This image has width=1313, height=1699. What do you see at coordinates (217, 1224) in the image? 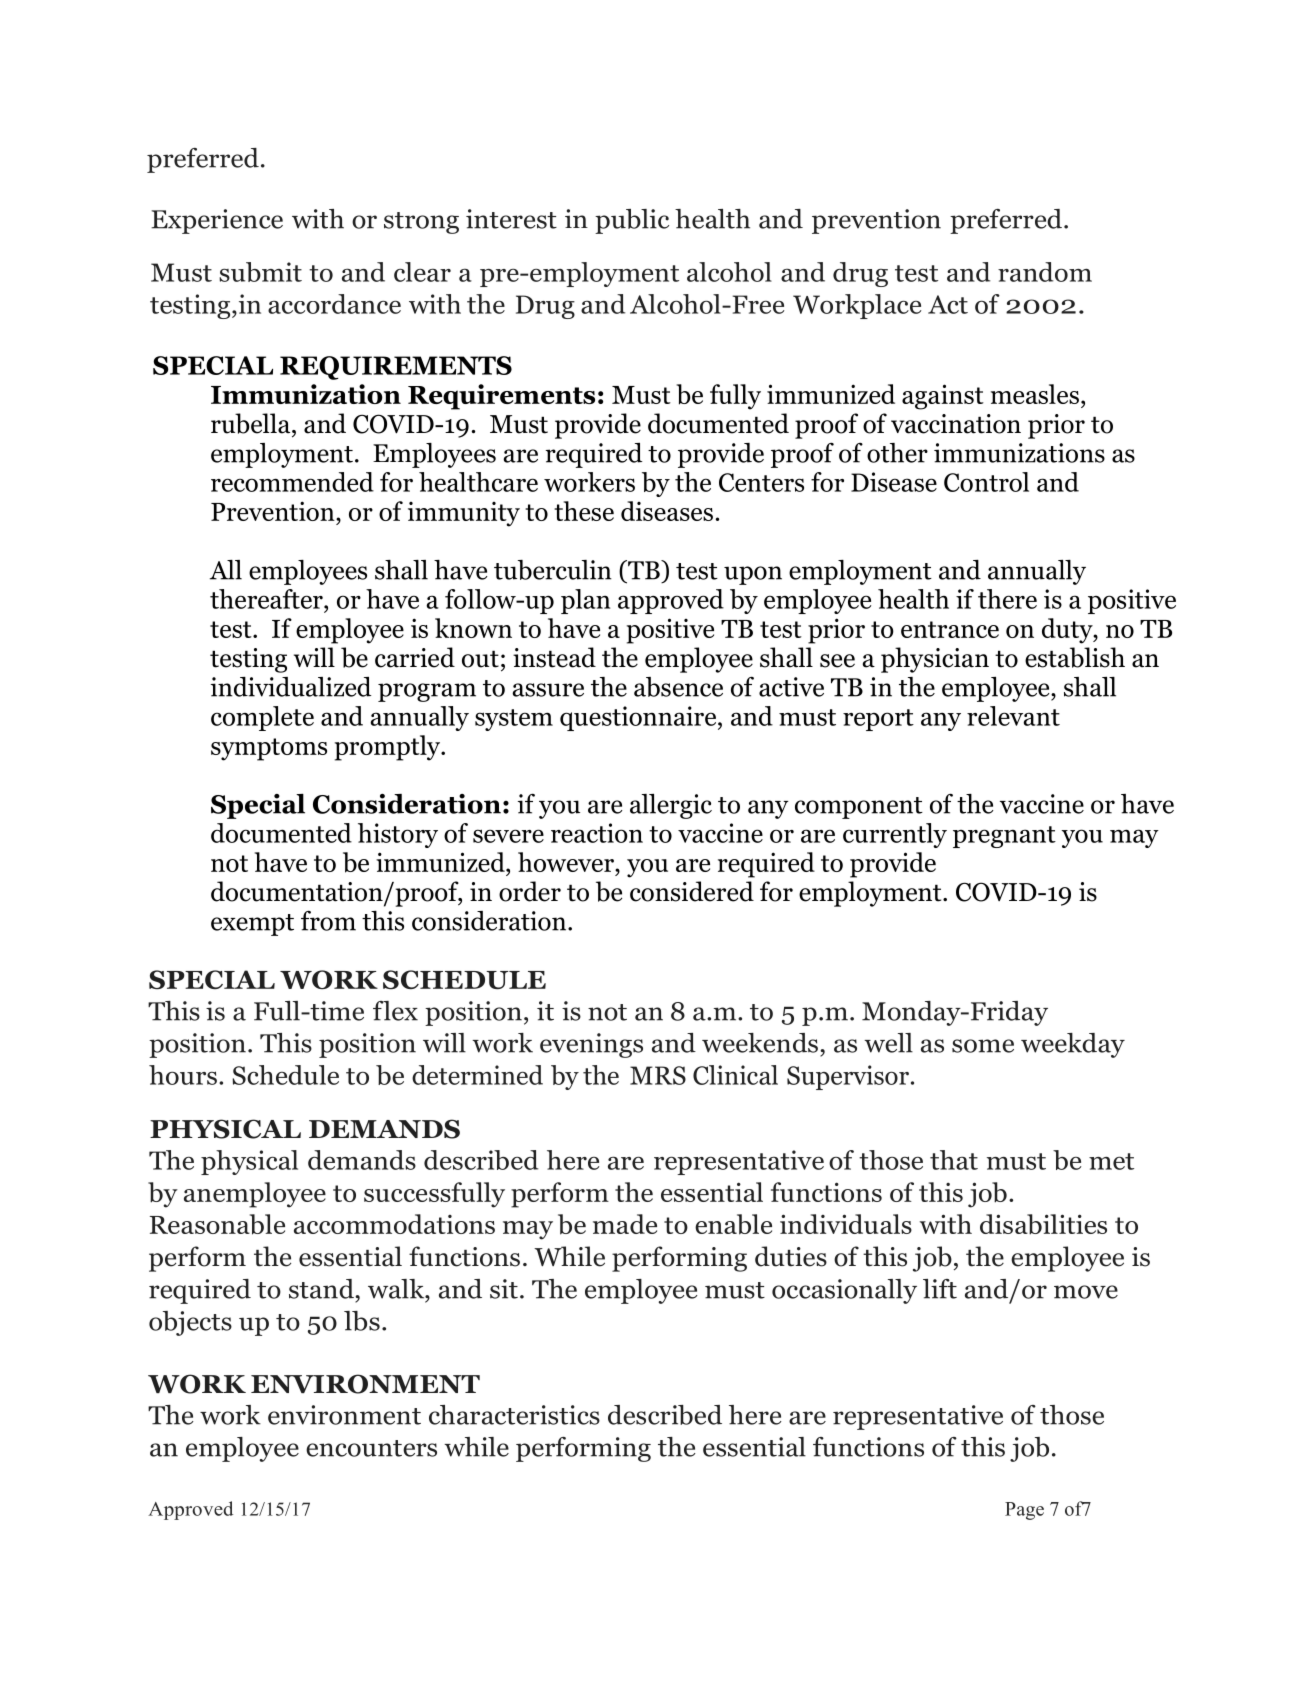
I see `Reasonable` at bounding box center [217, 1224].
